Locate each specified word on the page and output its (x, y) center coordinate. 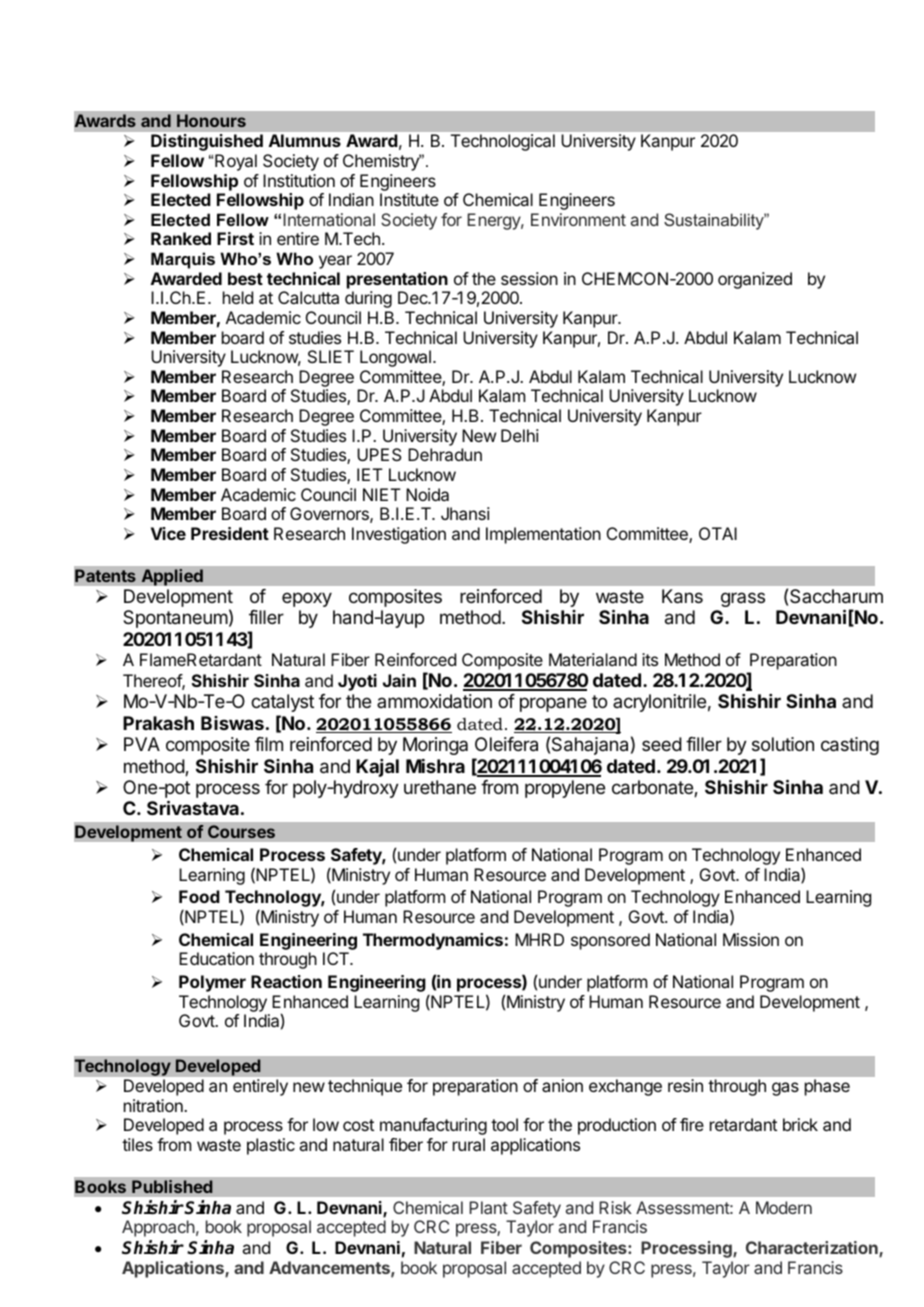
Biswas (232, 723)
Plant (488, 1207)
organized (755, 280)
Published (172, 1187)
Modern (784, 1207)
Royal (236, 162)
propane (553, 704)
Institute (409, 199)
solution (783, 744)
